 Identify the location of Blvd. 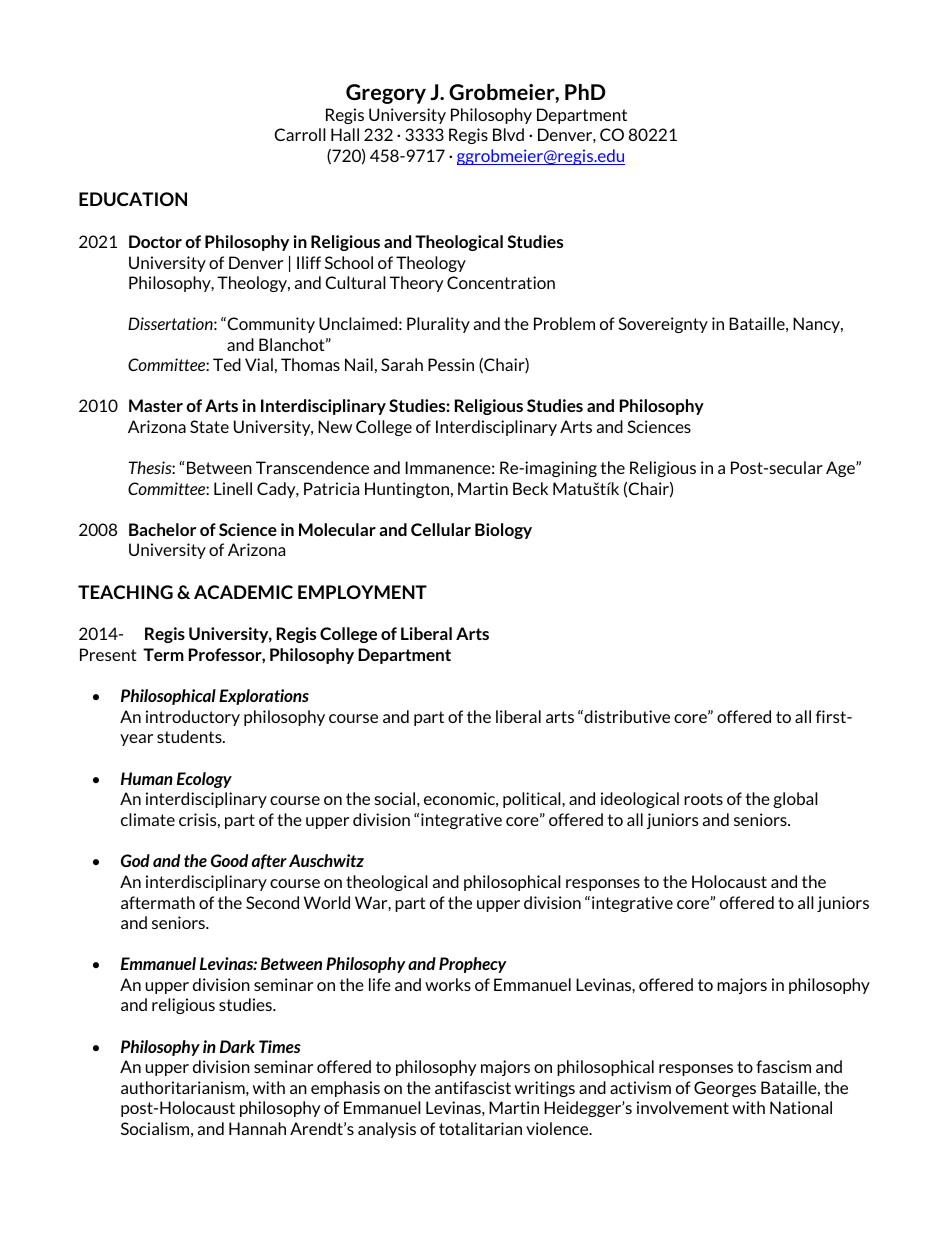
(508, 134).
